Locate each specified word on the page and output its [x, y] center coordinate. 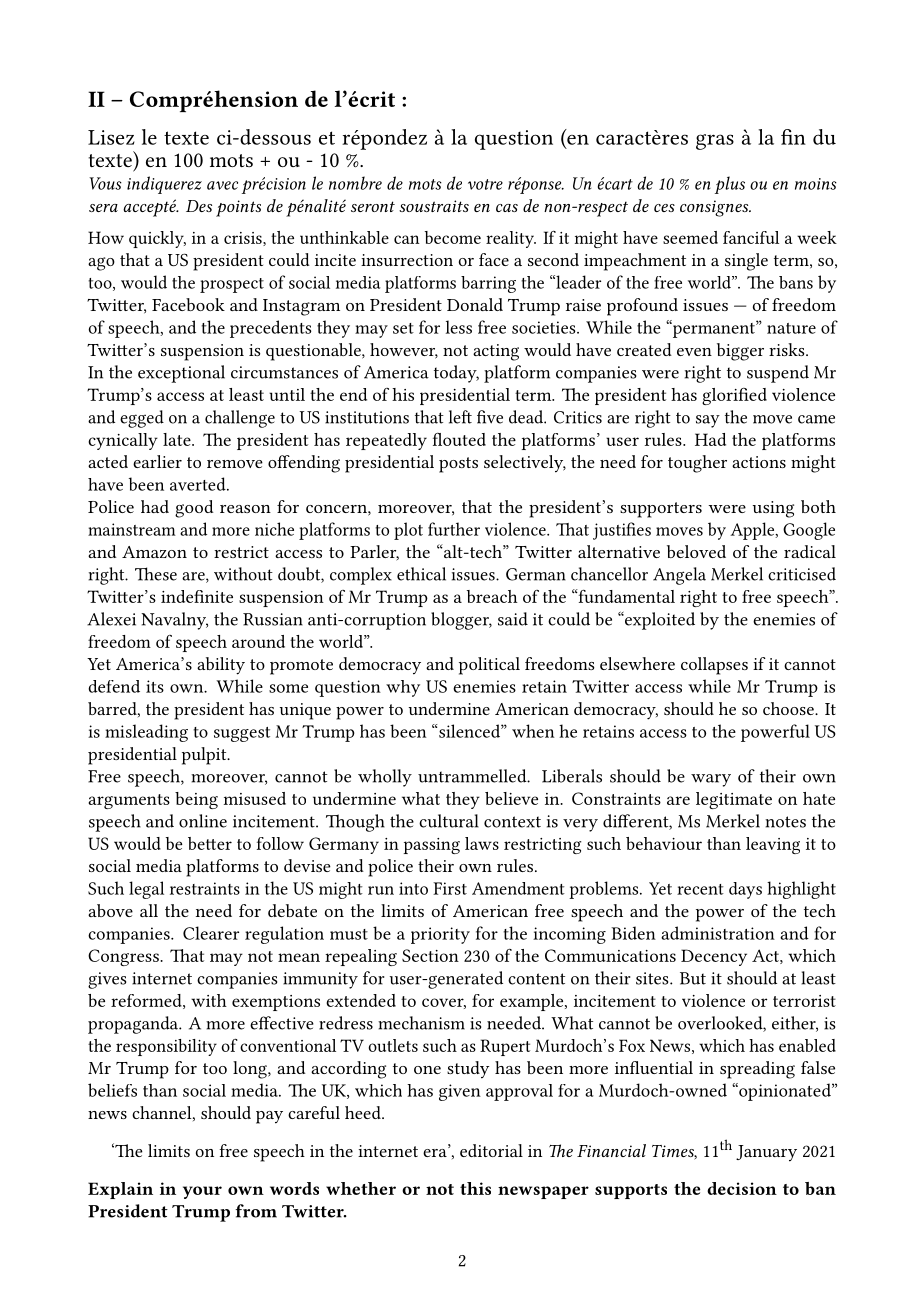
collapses [714, 666]
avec [222, 185]
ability [221, 666]
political [489, 666]
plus [730, 185]
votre [485, 184]
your [202, 1192]
